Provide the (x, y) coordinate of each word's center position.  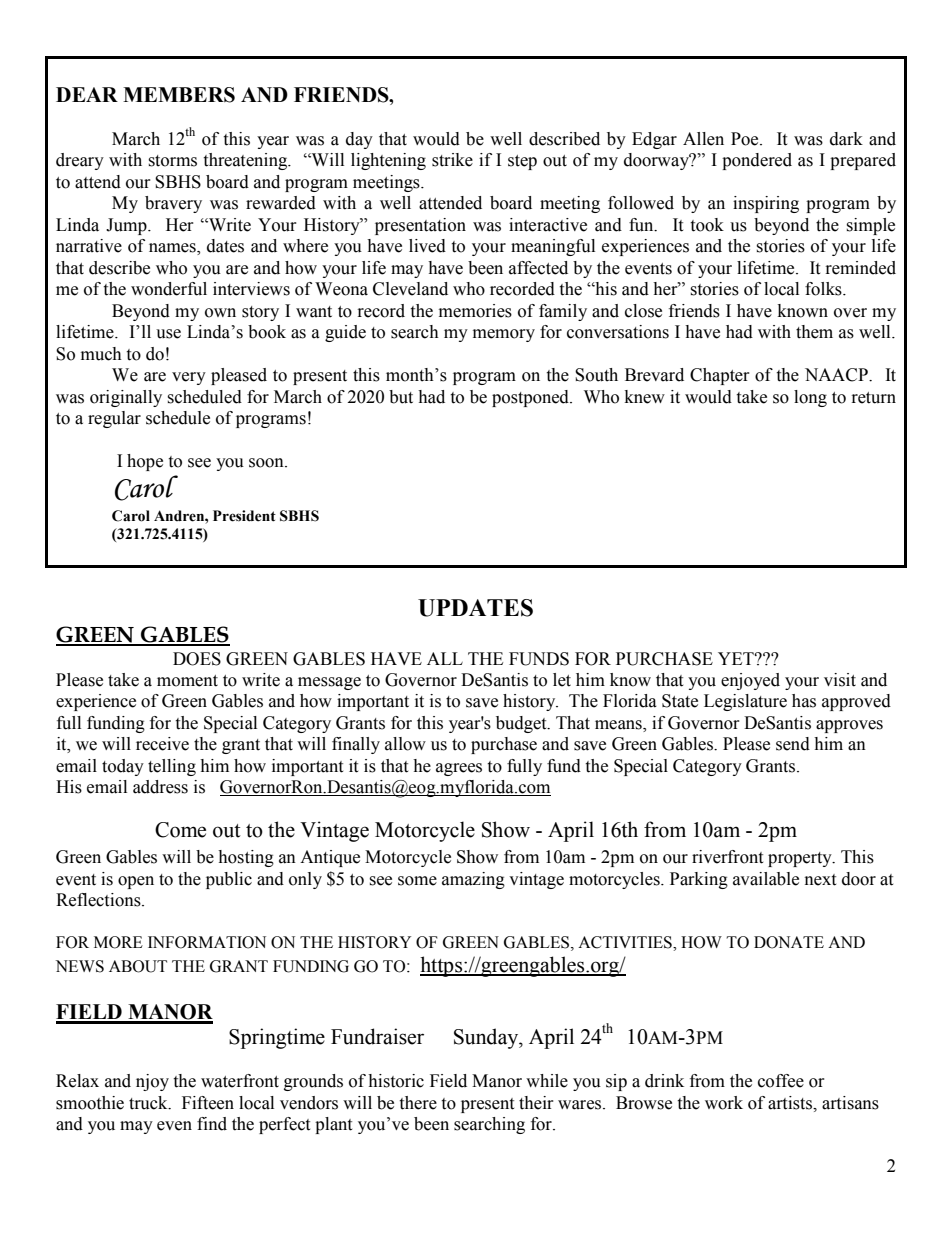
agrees (459, 769)
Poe (746, 139)
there (418, 1103)
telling (172, 767)
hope (145, 462)
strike (452, 160)
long (810, 398)
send (793, 744)
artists (791, 1103)
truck (149, 1103)
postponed (531, 398)
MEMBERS (179, 95)
